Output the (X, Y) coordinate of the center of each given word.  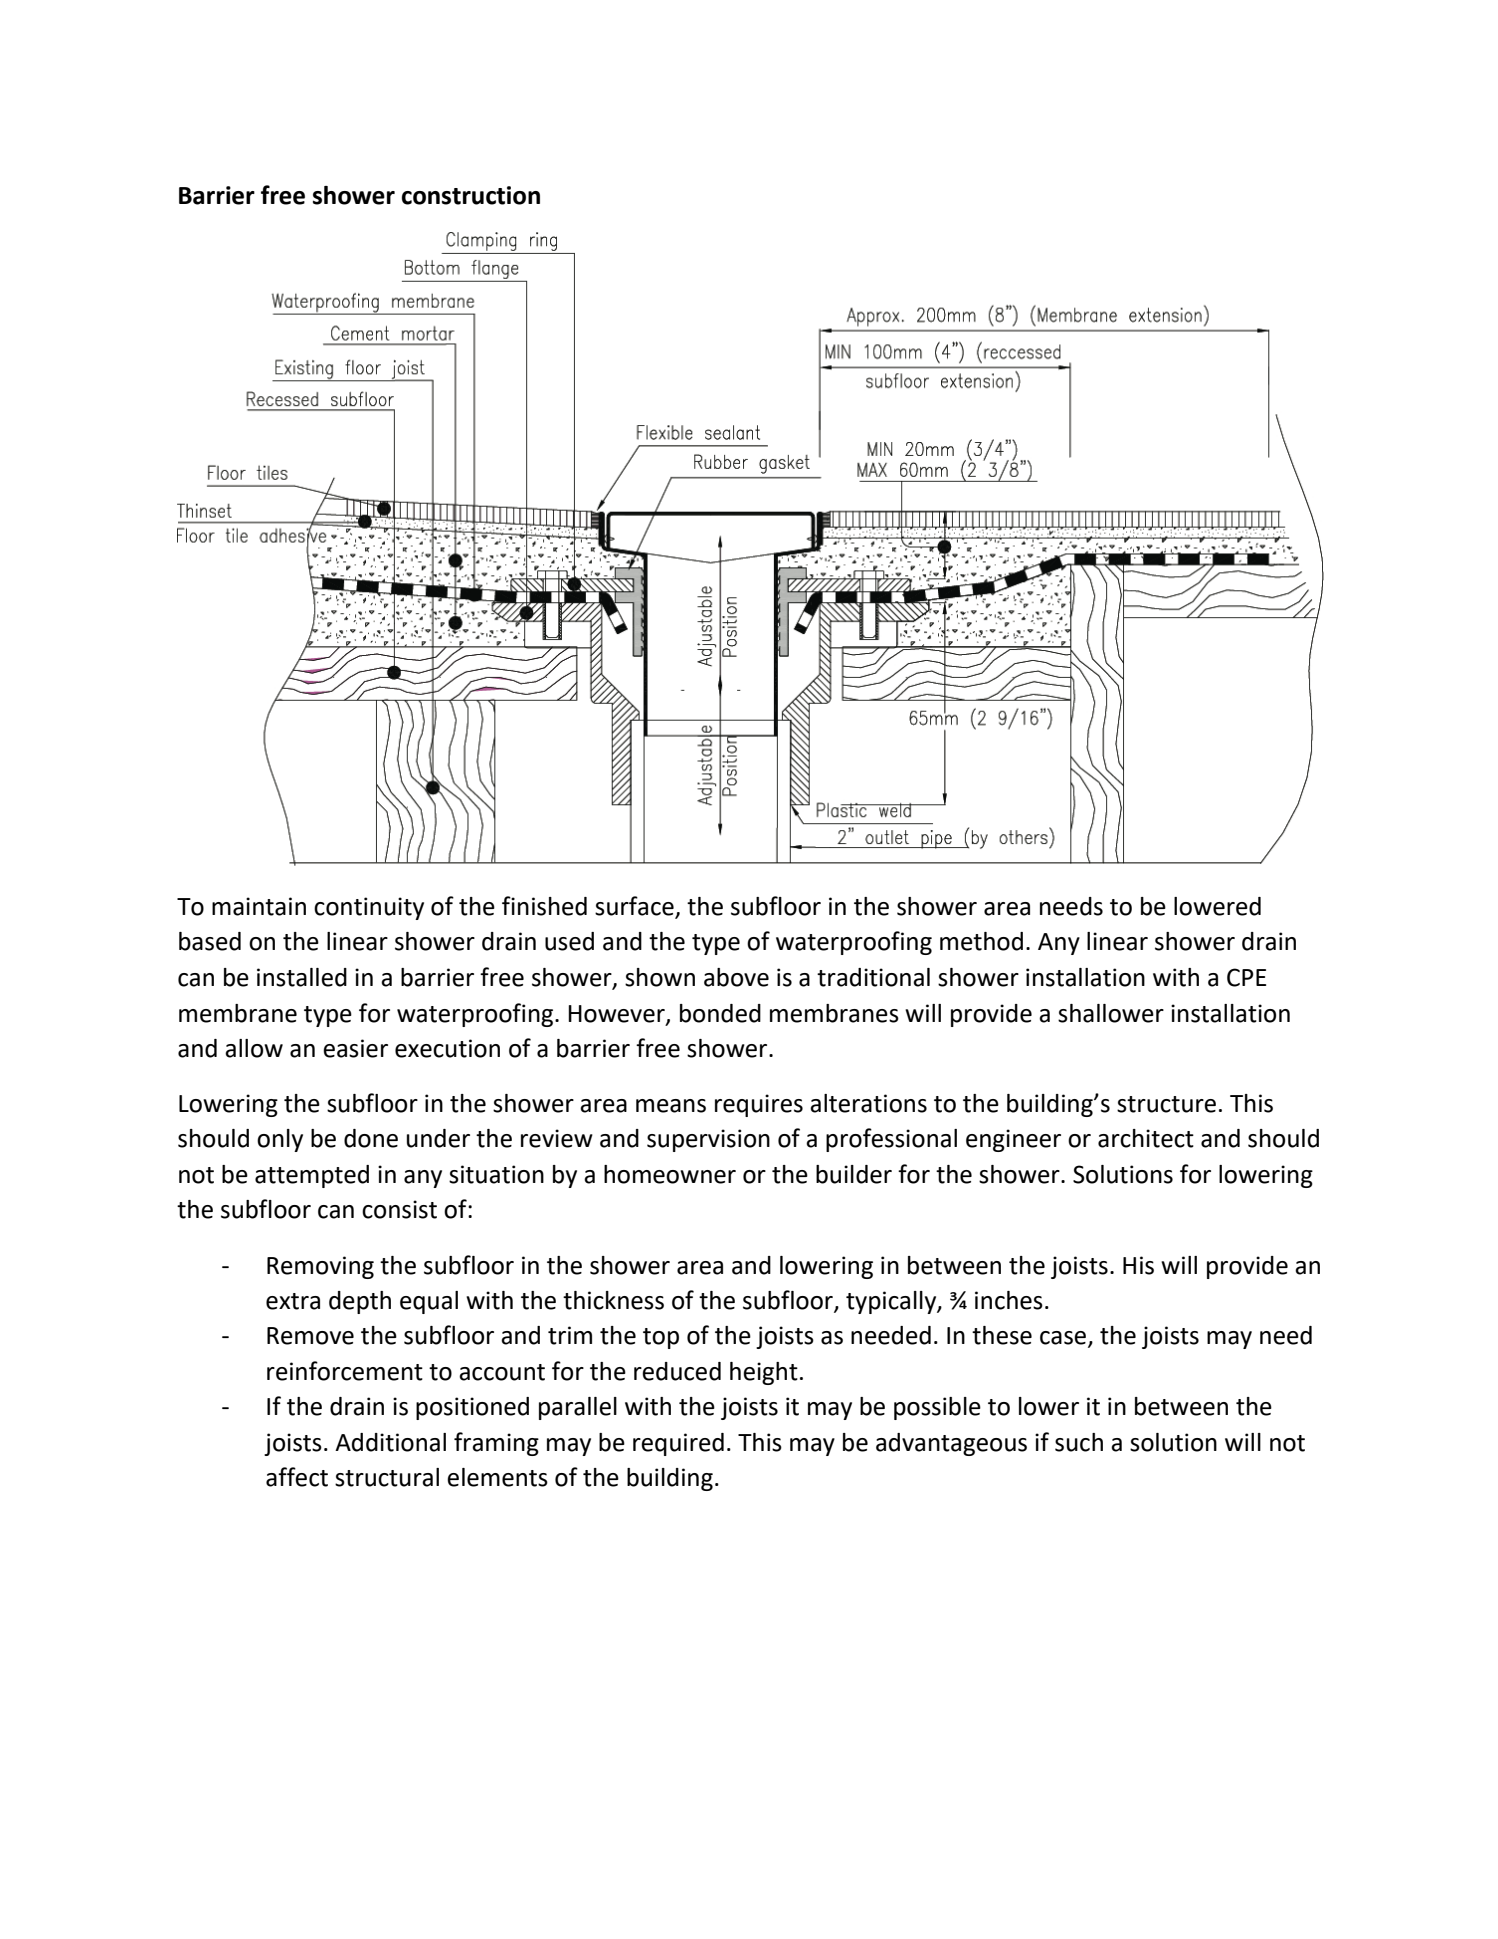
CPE (1246, 977)
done (371, 1138)
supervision (708, 1140)
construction (471, 195)
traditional (873, 977)
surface (635, 907)
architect (1146, 1138)
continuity (369, 908)
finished (544, 906)
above (736, 977)
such (1079, 1442)
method (981, 941)
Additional (390, 1442)
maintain (259, 906)
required (678, 1444)
